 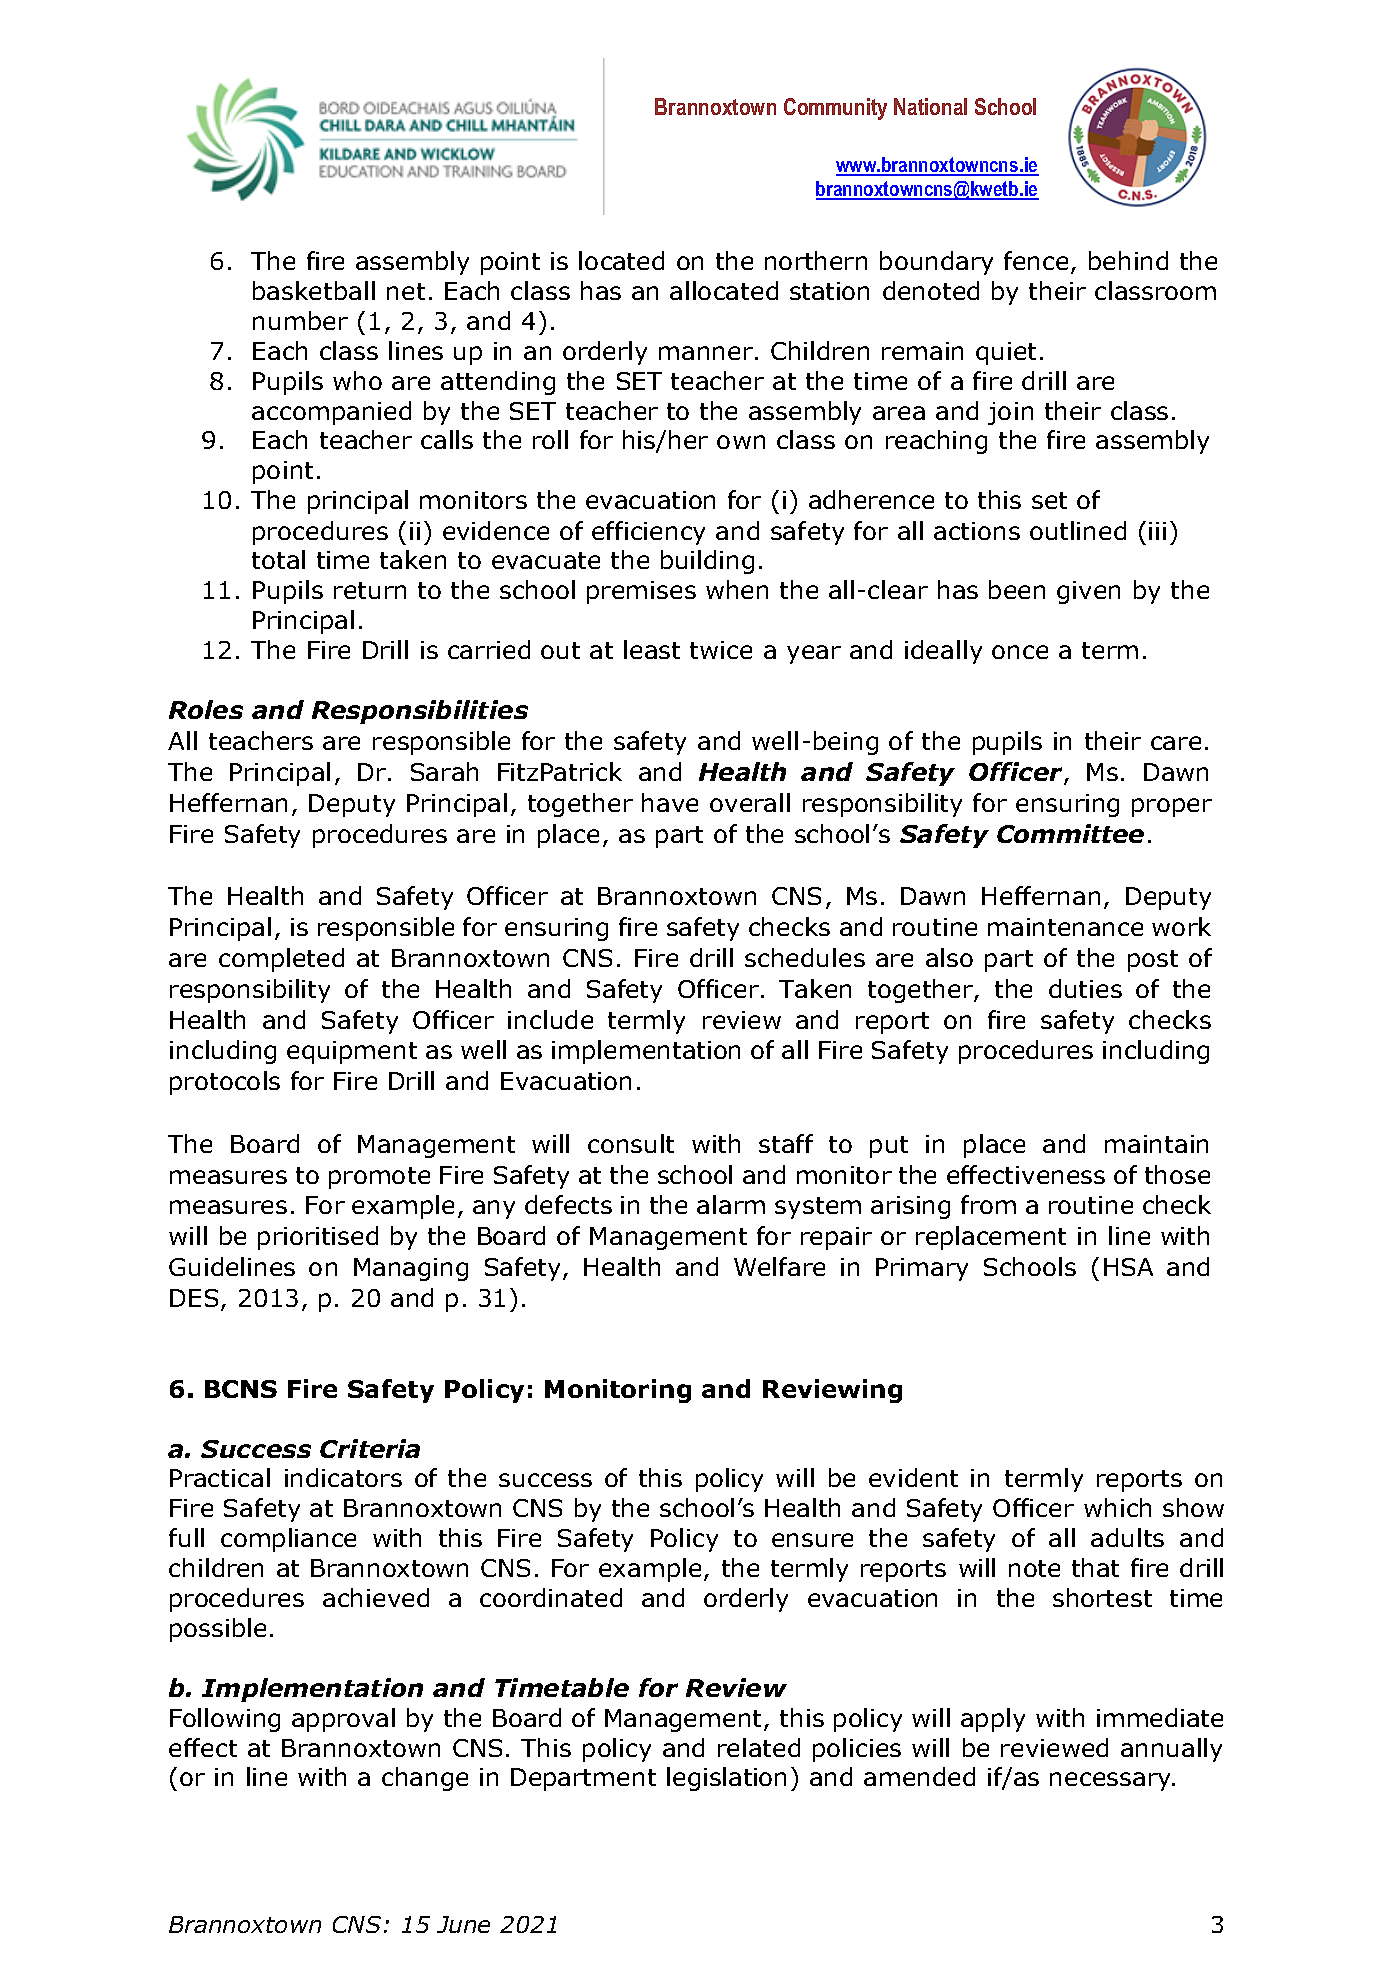 I want to click on once, so click(x=1020, y=652).
